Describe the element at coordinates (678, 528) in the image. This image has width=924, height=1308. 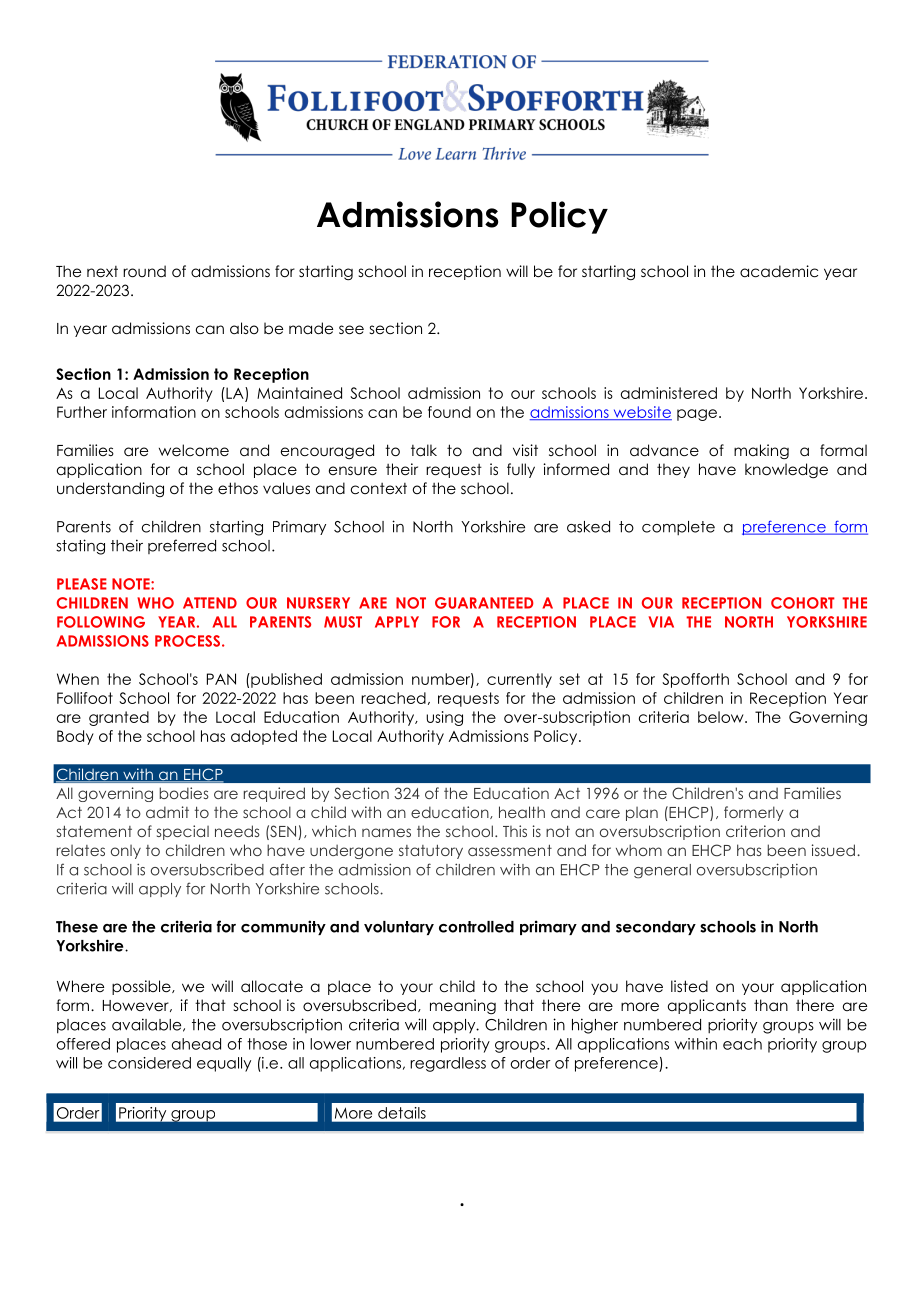
I see `complete` at that location.
